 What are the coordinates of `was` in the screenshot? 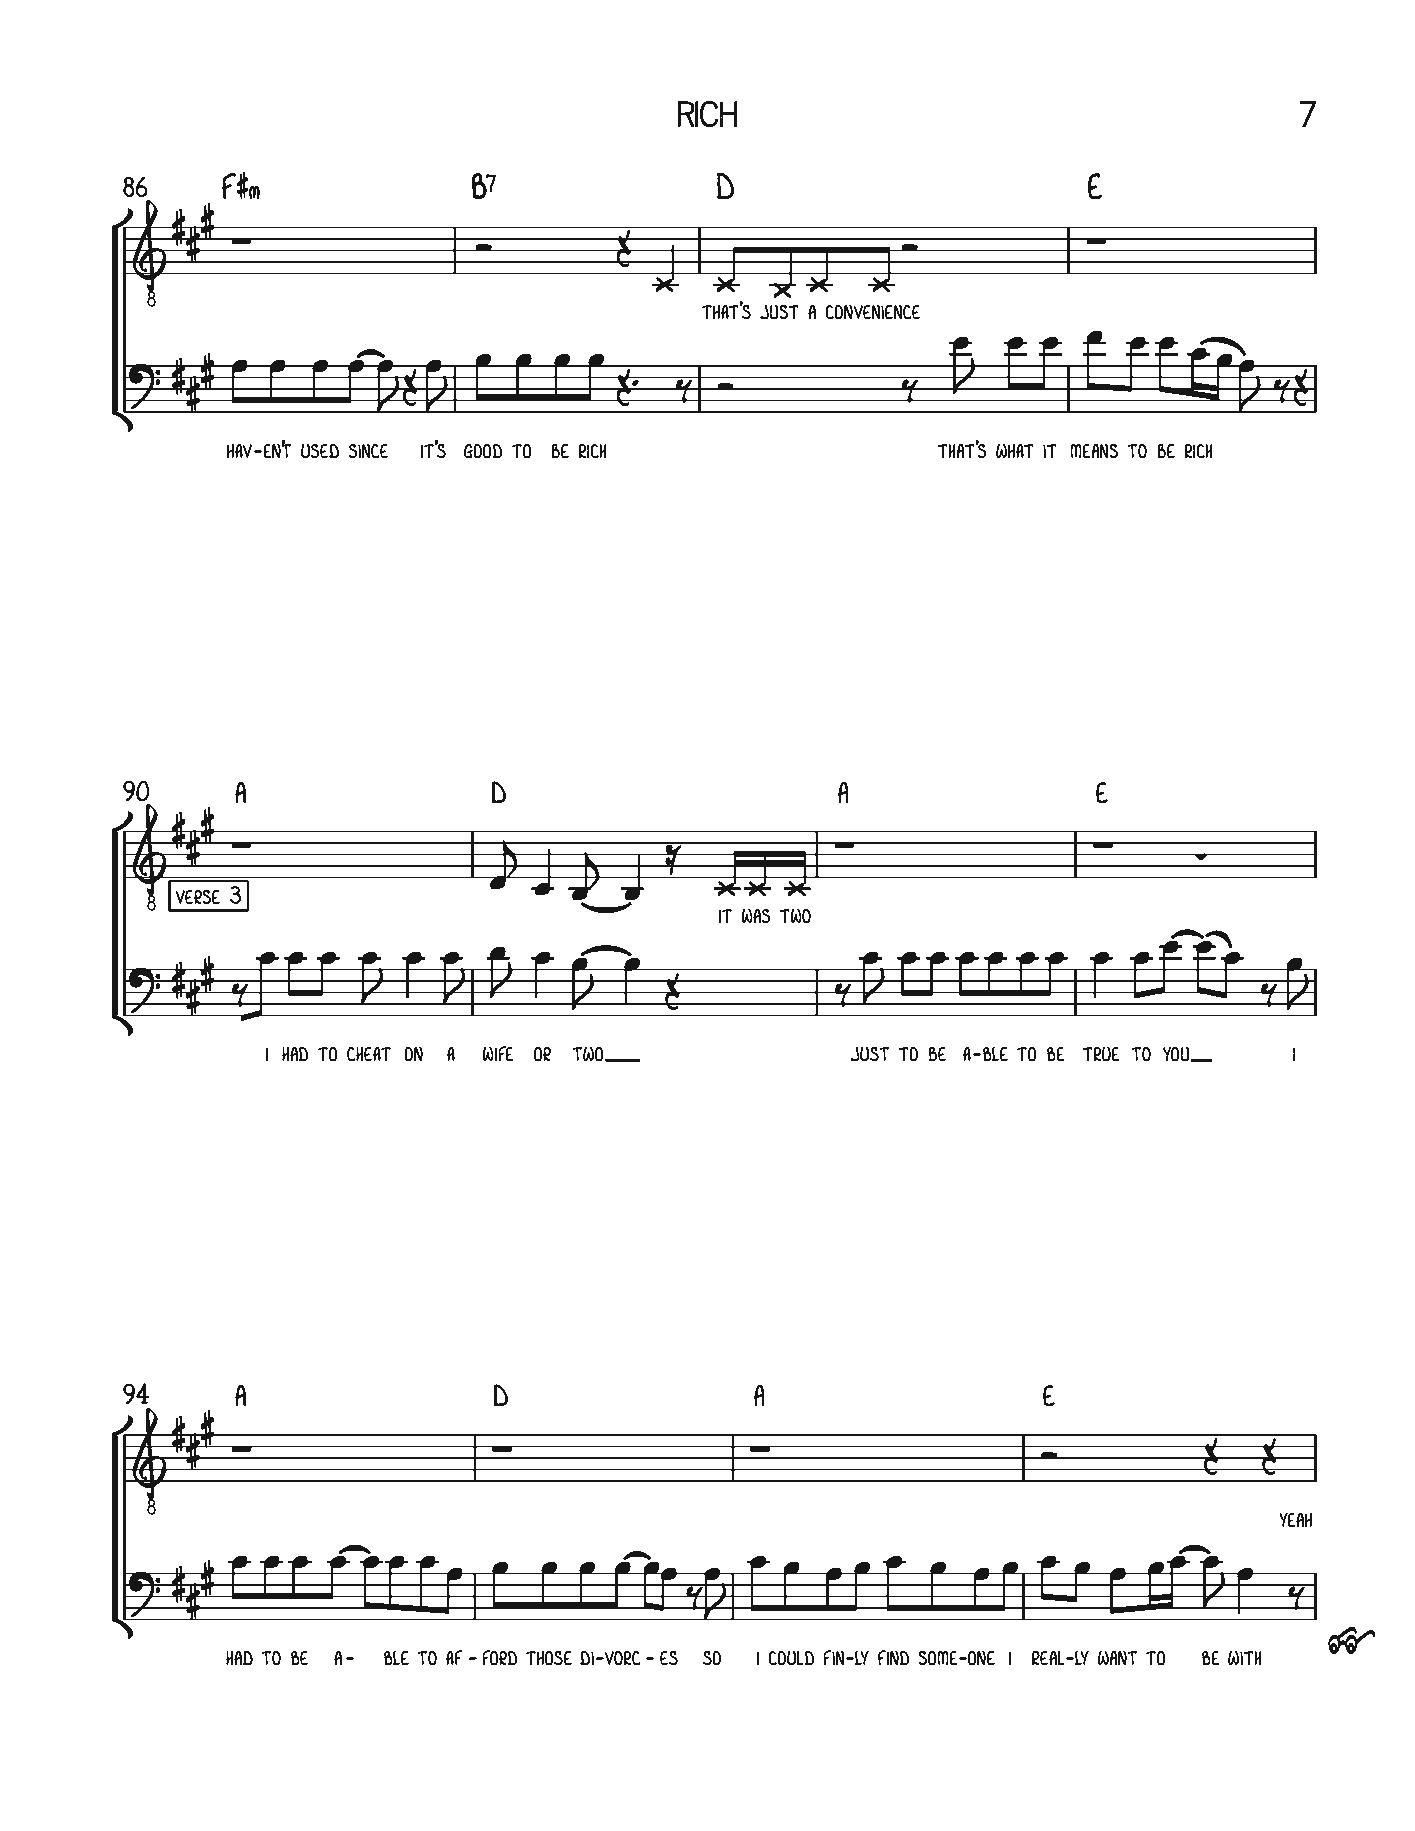 It's located at (756, 915).
